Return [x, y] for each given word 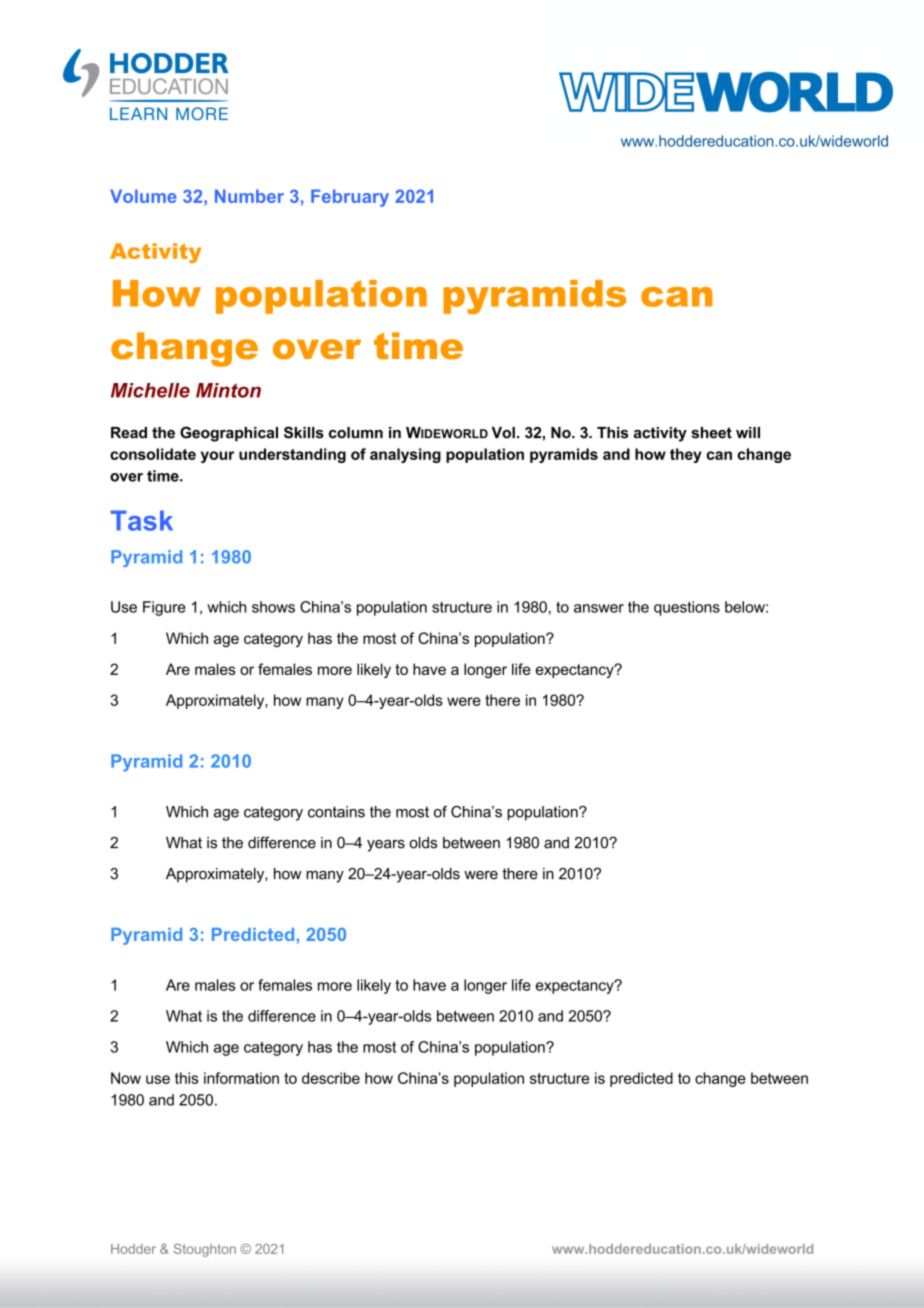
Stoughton [205, 1250]
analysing [405, 455]
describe [331, 1078]
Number [249, 196]
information [241, 1078]
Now [126, 1078]
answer [599, 608]
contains [336, 812]
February [350, 198]
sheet [711, 433]
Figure [164, 608]
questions [687, 608]
